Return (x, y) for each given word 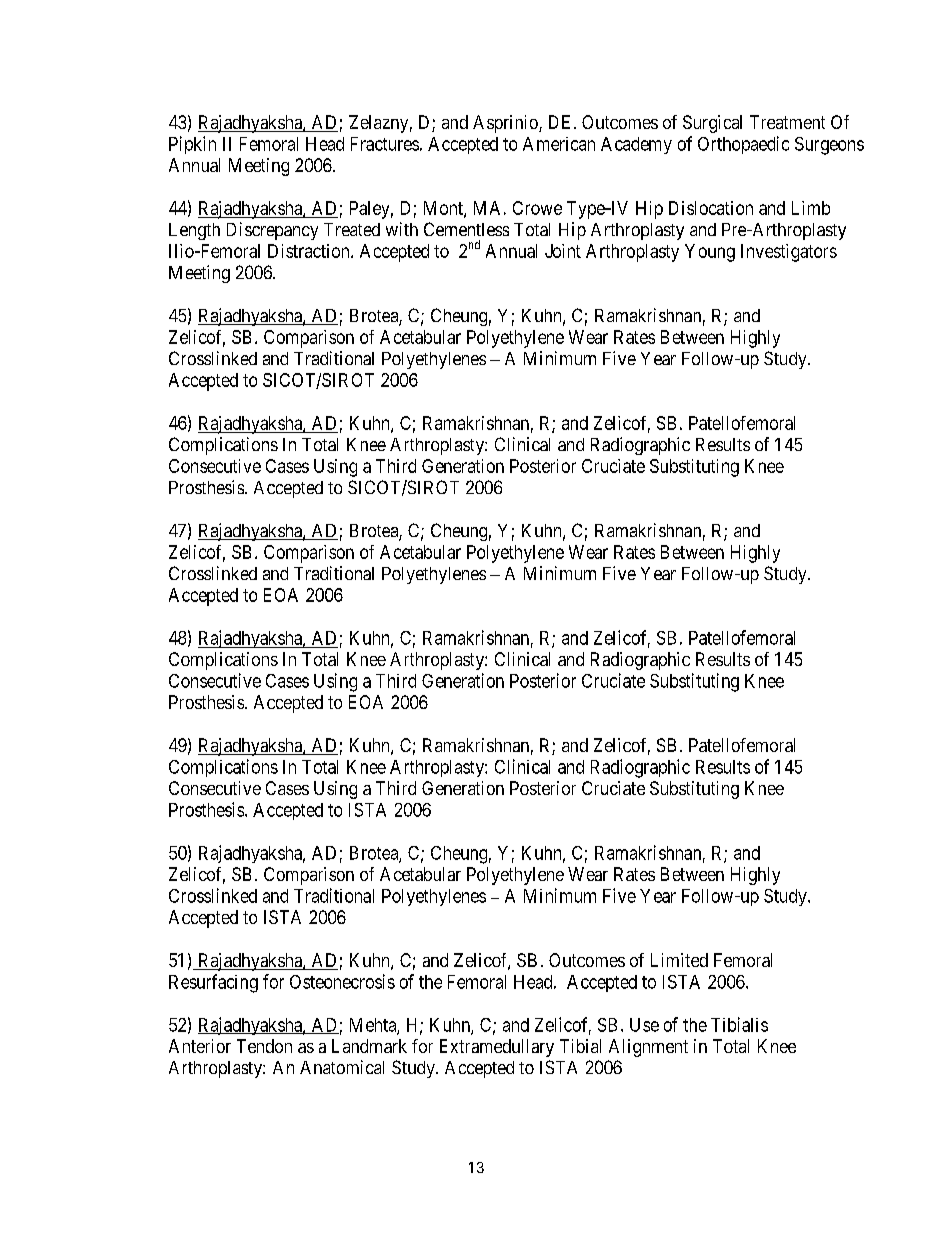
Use (644, 1025)
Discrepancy (272, 231)
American (559, 144)
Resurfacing (213, 983)
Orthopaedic (743, 145)
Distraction (310, 251)
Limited (679, 960)
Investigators (789, 253)
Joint (563, 251)
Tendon (264, 1046)
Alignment (648, 1048)
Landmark (369, 1046)
